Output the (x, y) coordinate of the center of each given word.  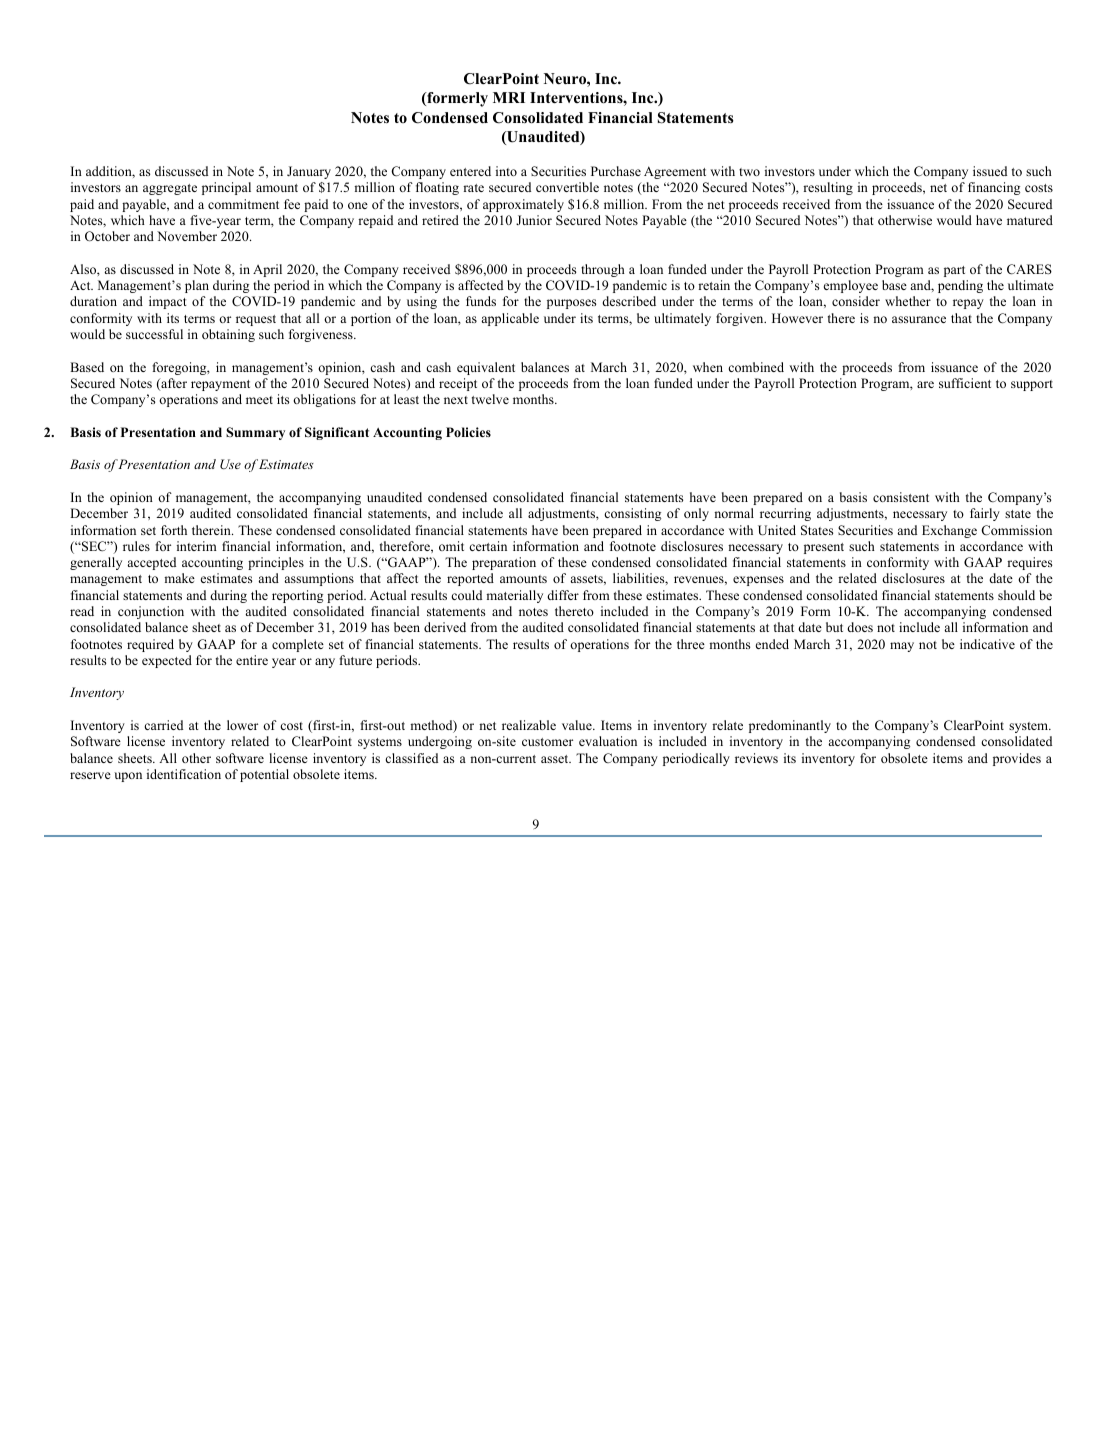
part (954, 271)
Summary (255, 433)
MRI (509, 97)
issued (990, 171)
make (179, 578)
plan (197, 286)
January (309, 172)
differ (563, 595)
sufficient (965, 383)
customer (547, 742)
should (1016, 595)
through (603, 270)
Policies (468, 432)
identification (184, 774)
